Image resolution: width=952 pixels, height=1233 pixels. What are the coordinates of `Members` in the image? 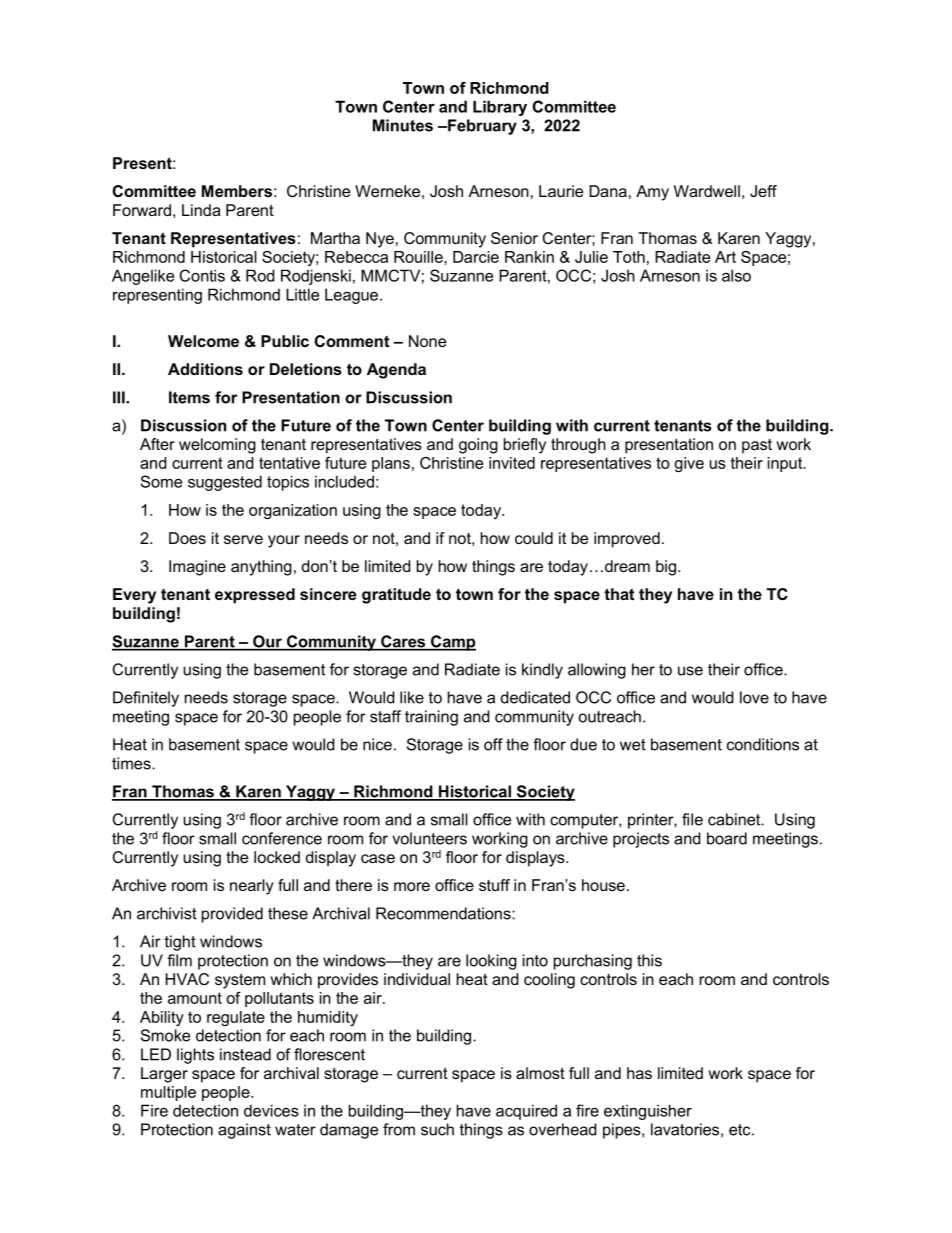 It's located at (237, 191).
